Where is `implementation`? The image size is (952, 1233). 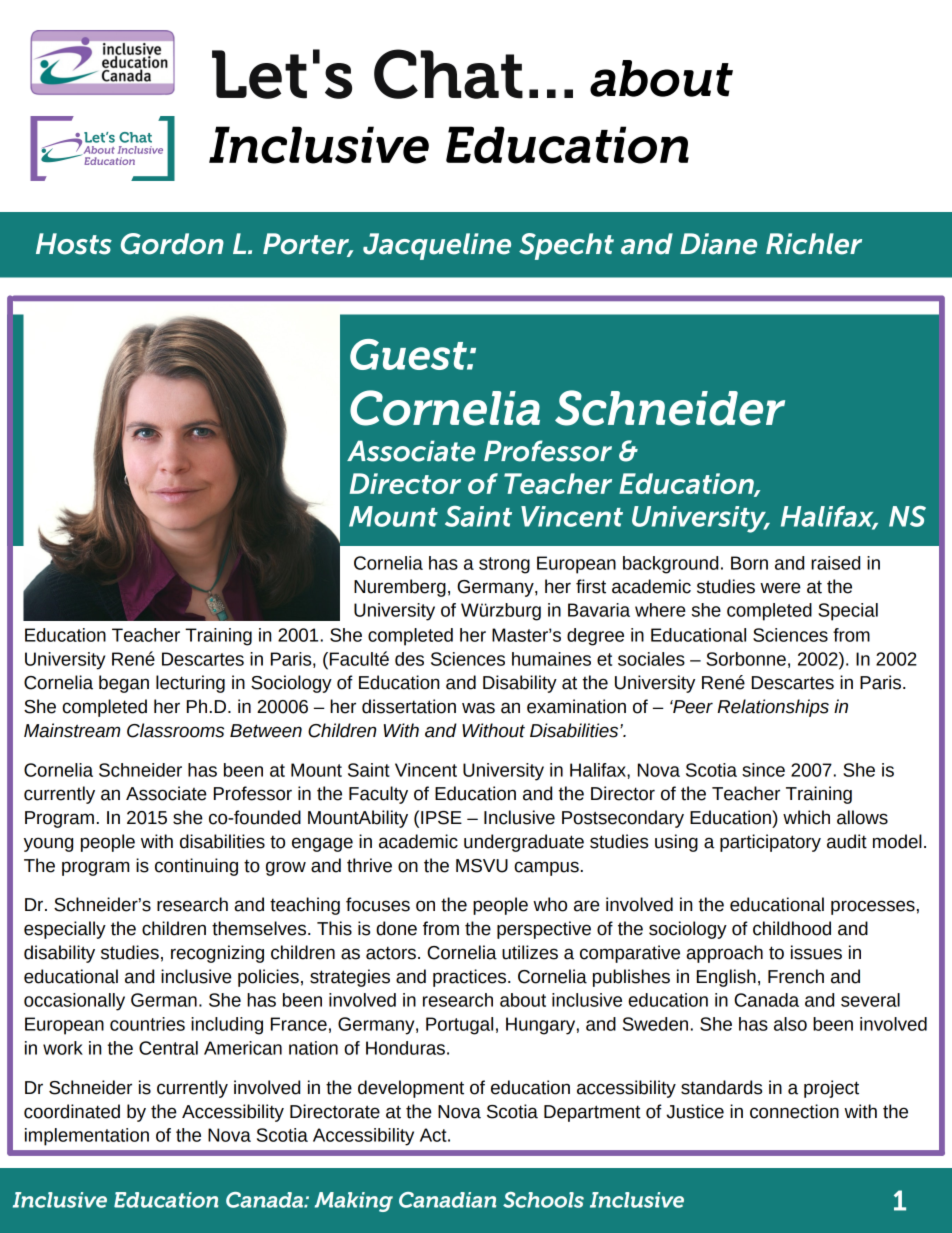
implementation is located at coordinates (87, 1137).
